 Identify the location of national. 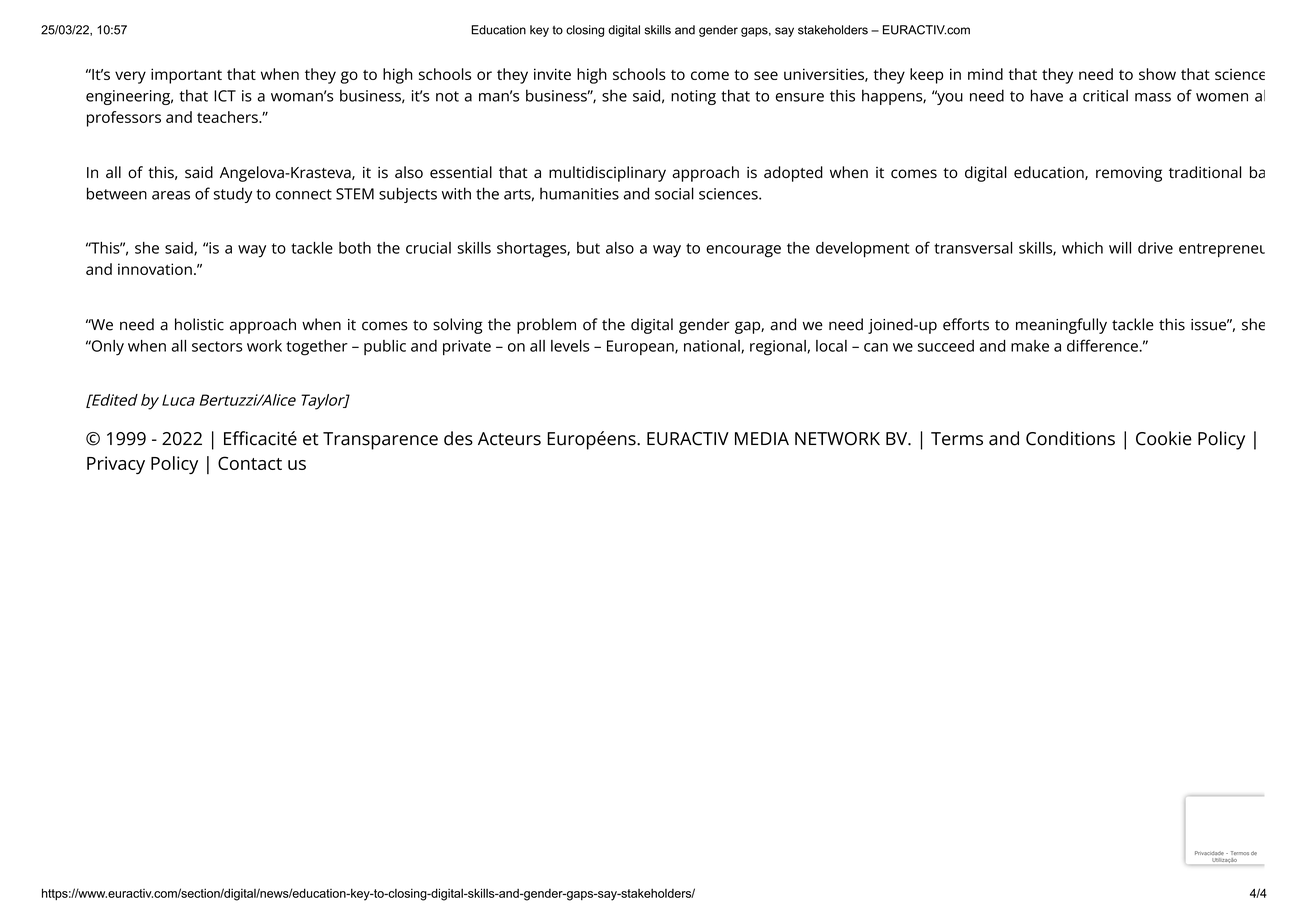
(713, 347).
